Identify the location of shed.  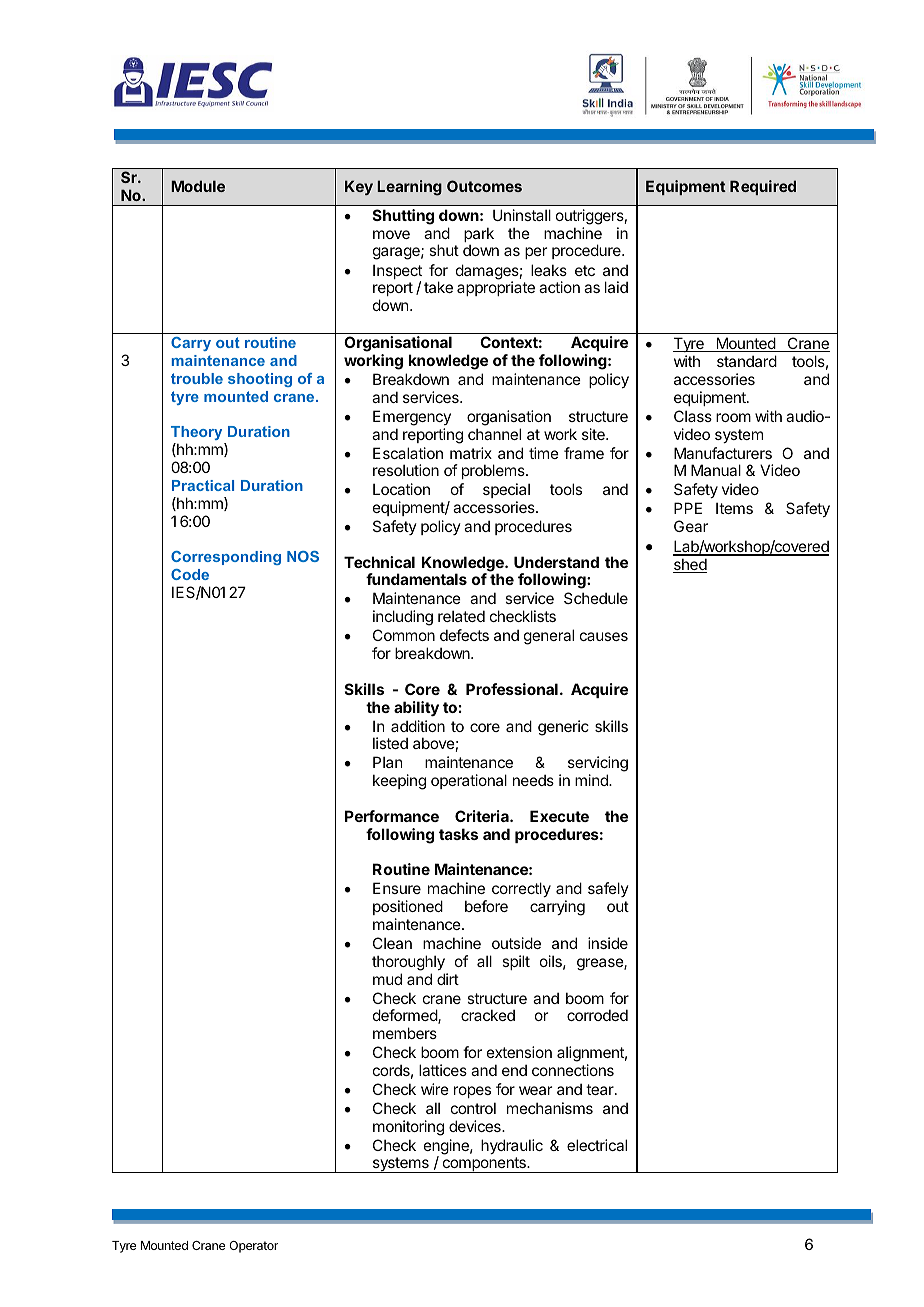
(690, 565).
